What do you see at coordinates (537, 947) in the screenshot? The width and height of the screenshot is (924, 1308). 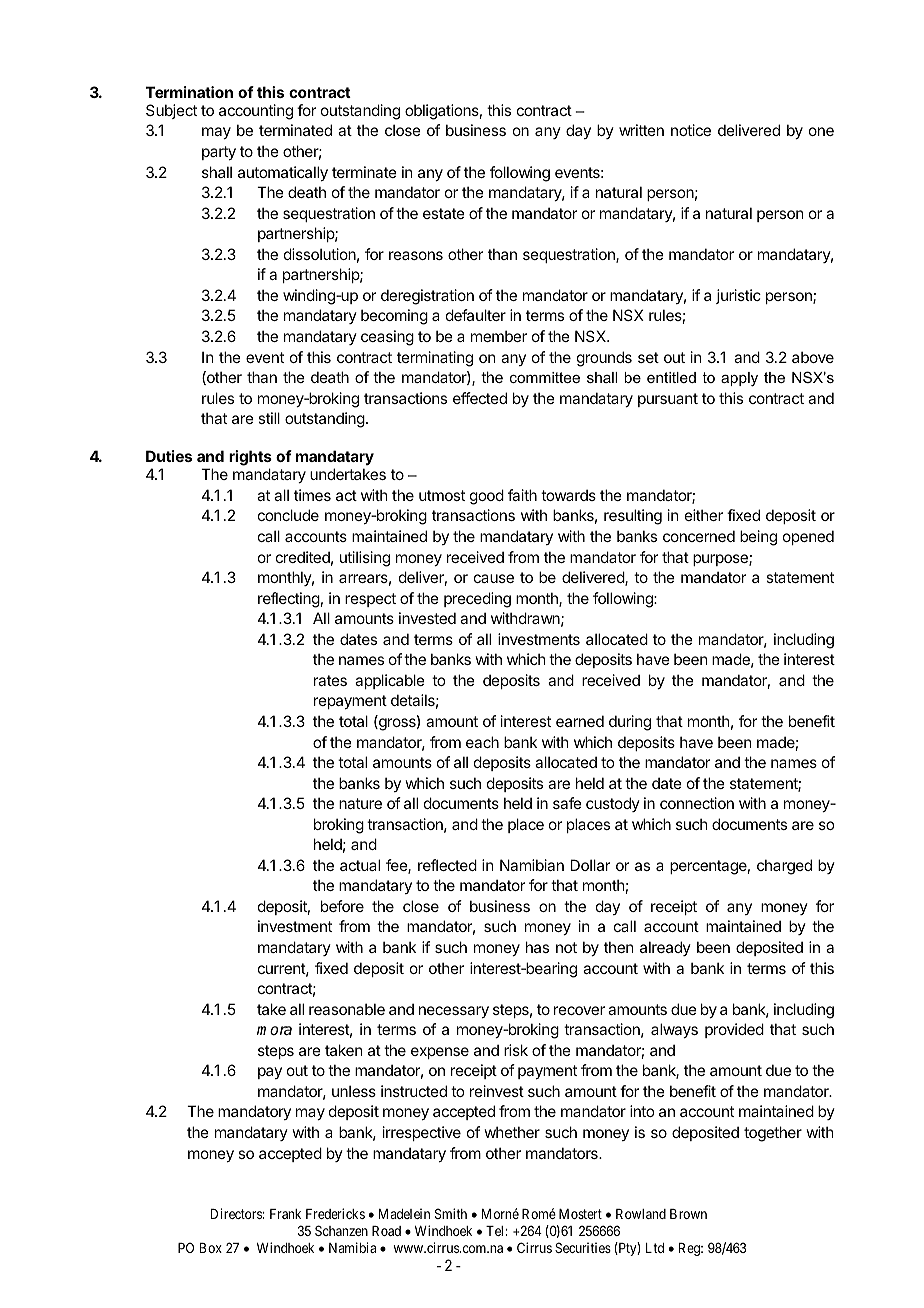 I see `has` at bounding box center [537, 947].
